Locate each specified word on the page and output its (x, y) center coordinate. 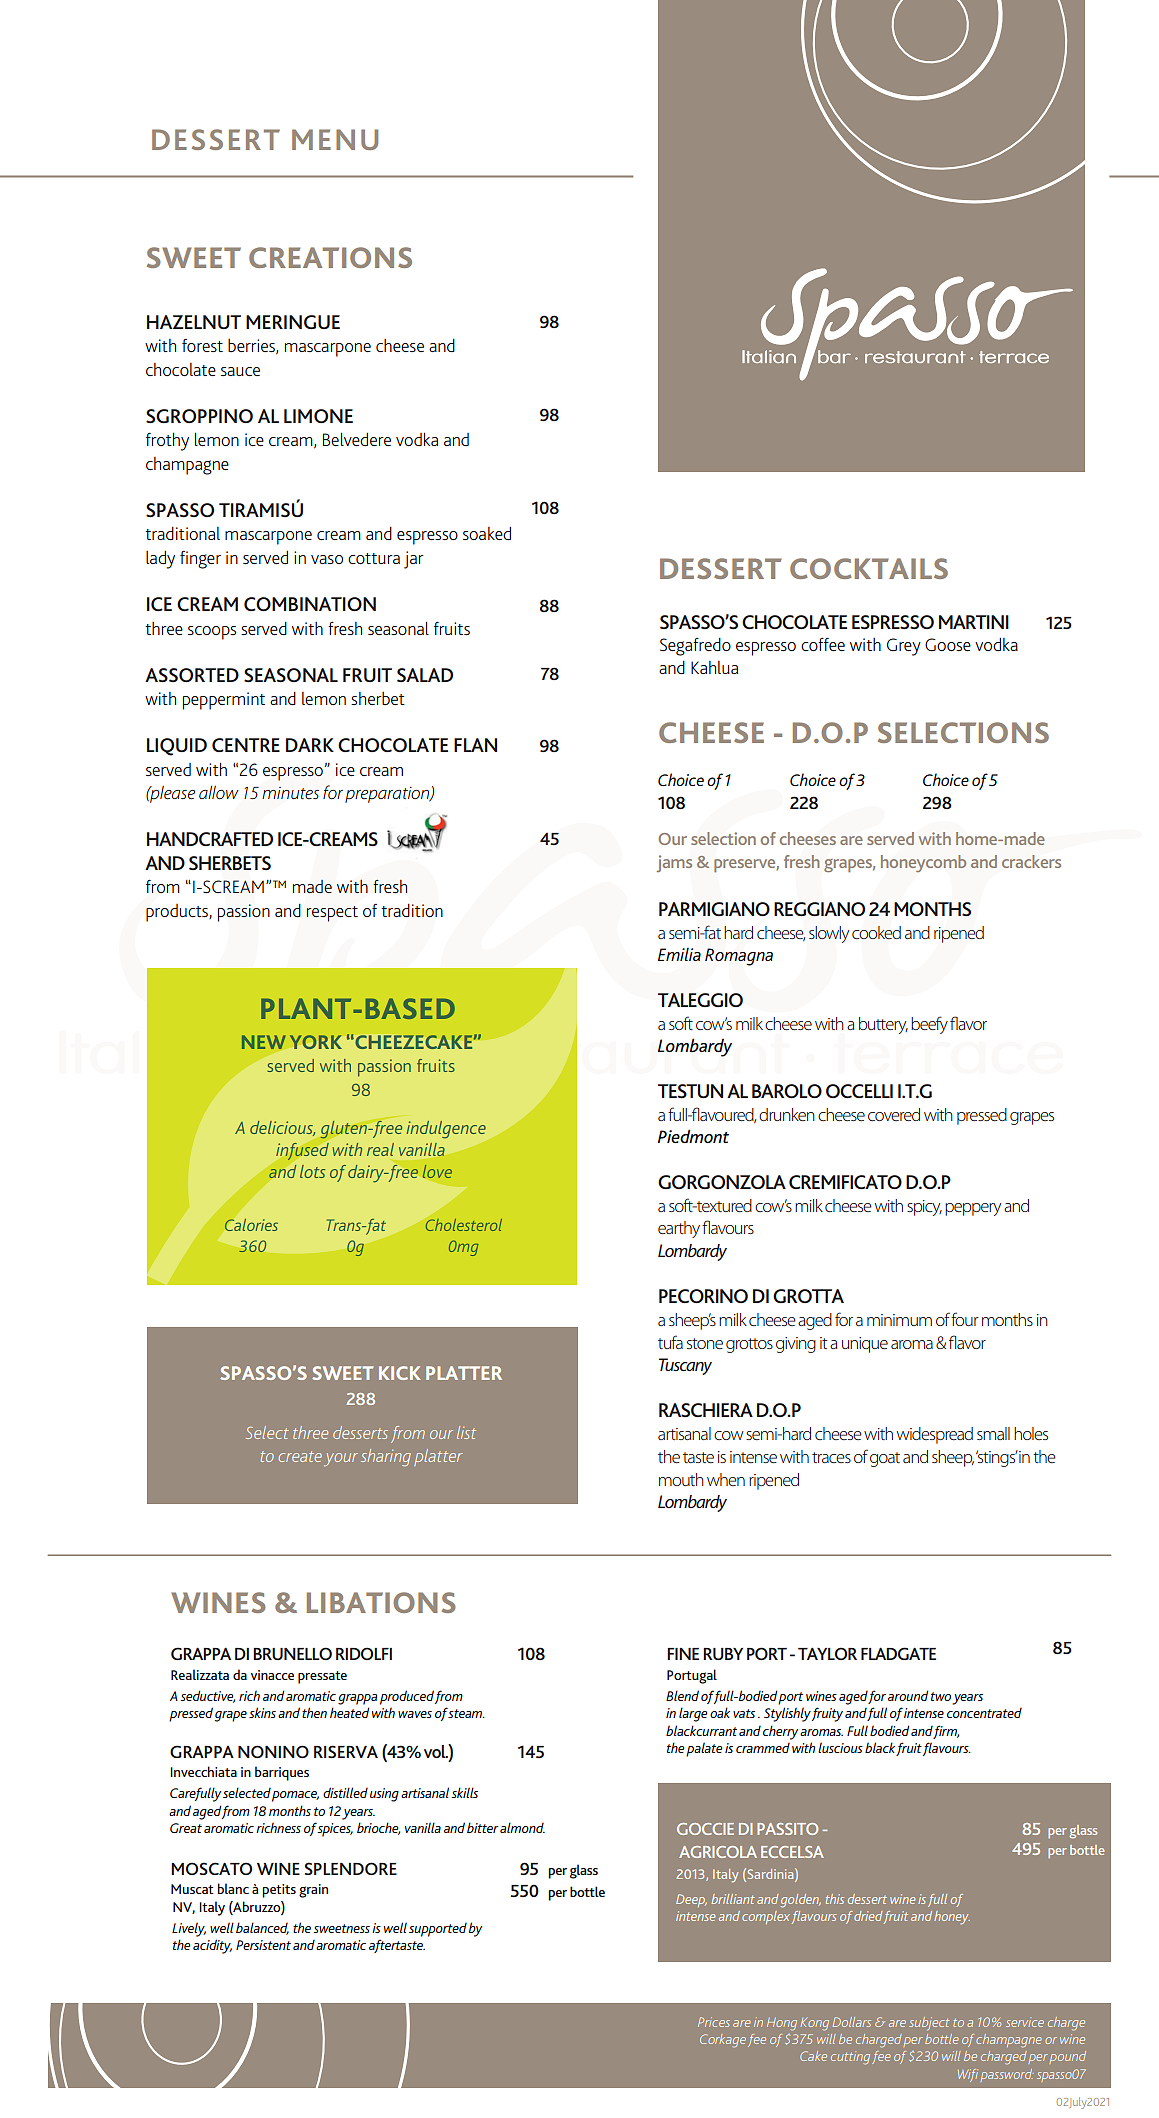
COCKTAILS (869, 568)
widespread (935, 1435)
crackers (1031, 861)
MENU (335, 139)
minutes (290, 793)
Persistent (263, 1945)
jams (674, 863)
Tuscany (685, 1366)
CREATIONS (330, 257)
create (300, 1456)
